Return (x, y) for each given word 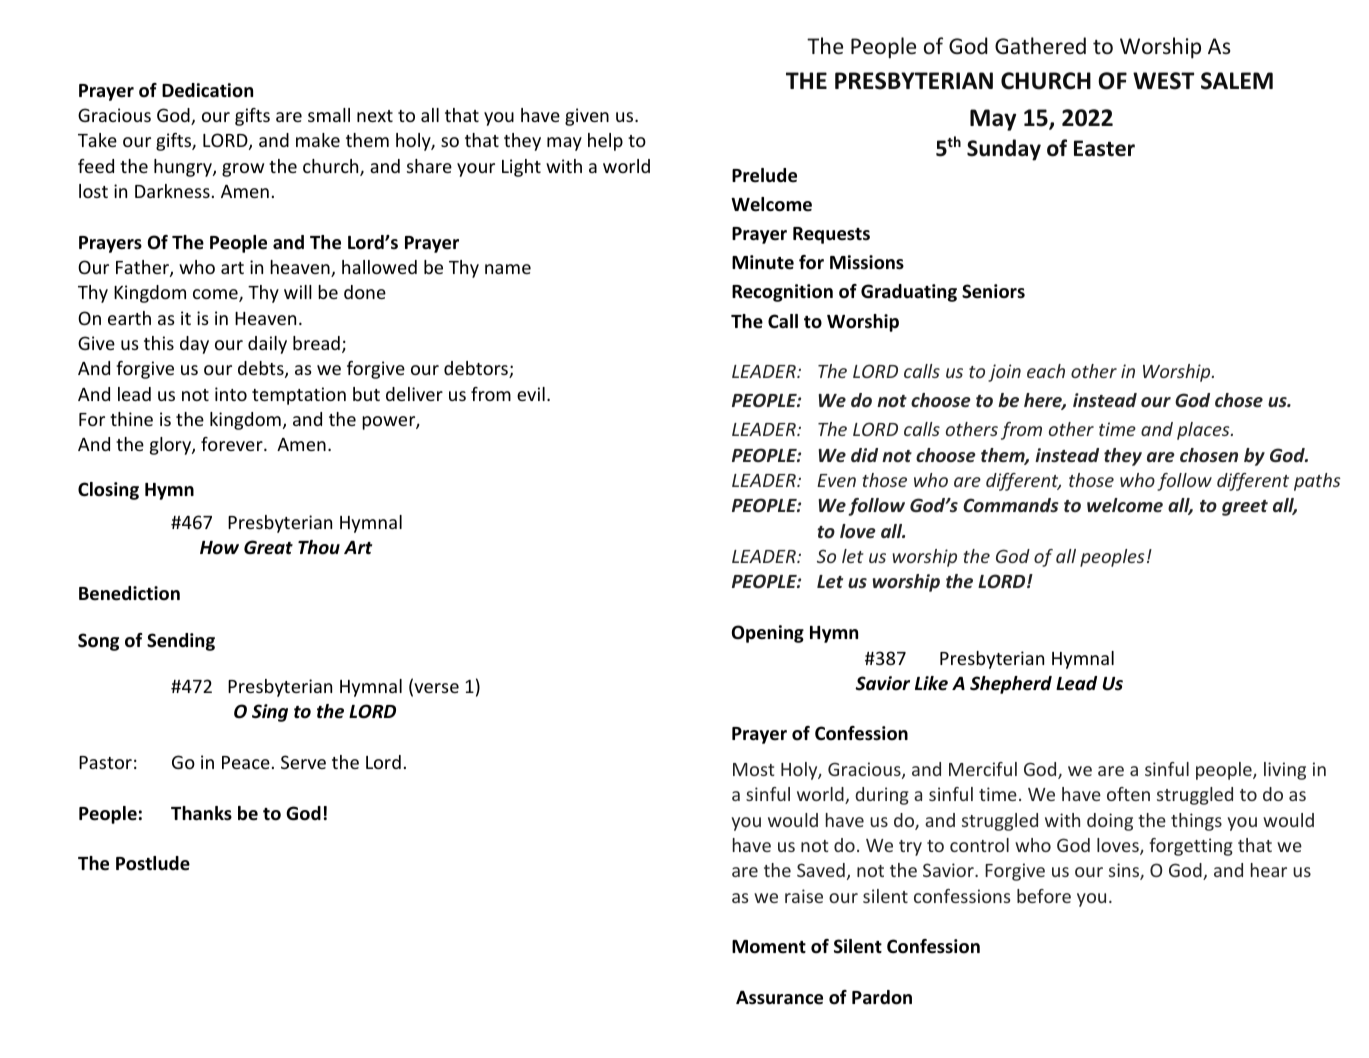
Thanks (201, 813)
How (219, 548)
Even (836, 480)
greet (1245, 508)
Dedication (207, 90)
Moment (769, 947)
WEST (1163, 81)
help (605, 142)
